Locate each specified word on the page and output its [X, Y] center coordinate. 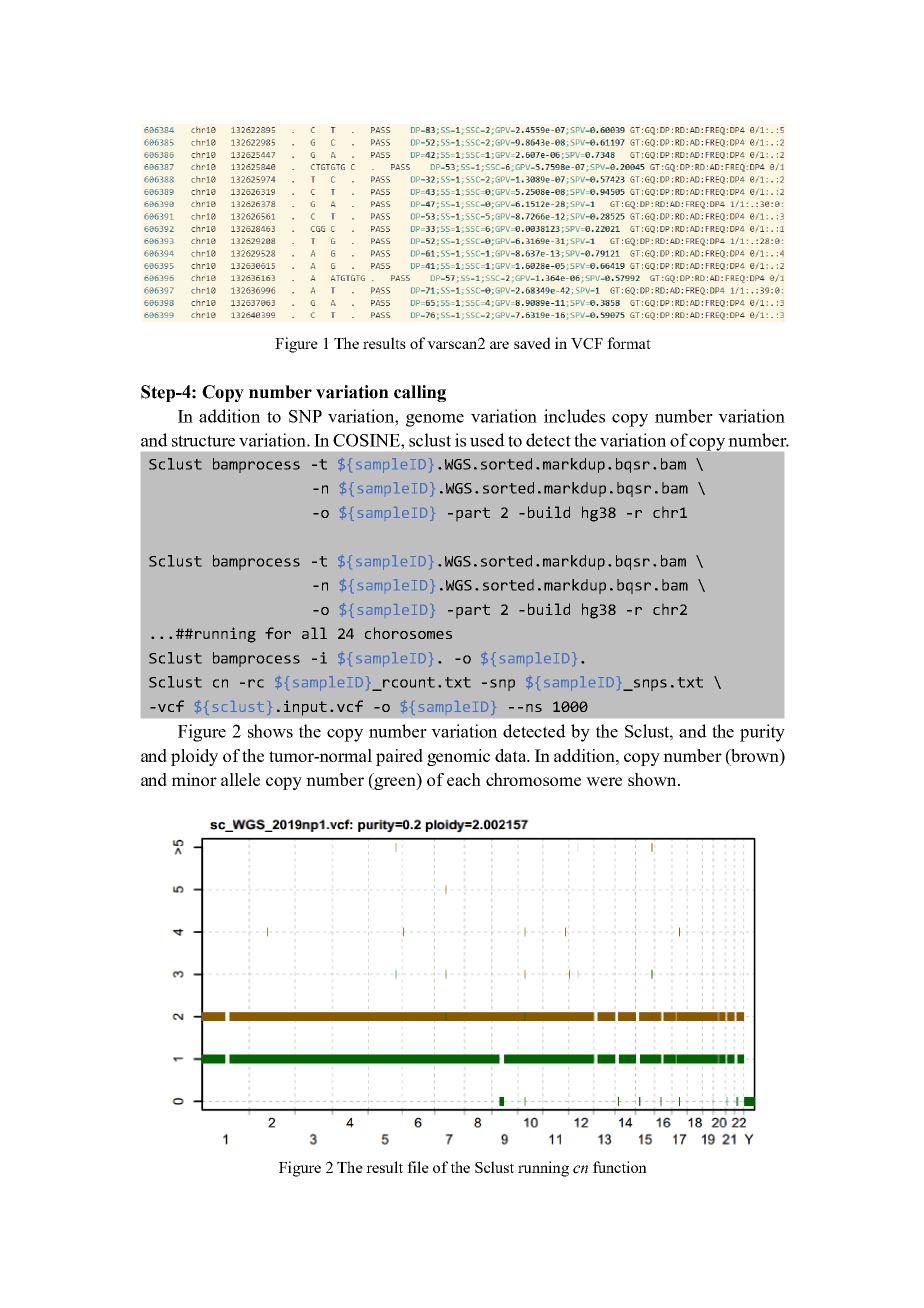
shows [270, 731]
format [629, 343]
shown [653, 779]
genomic [458, 757]
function [620, 1167]
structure [203, 441]
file [418, 1167]
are [499, 345]
